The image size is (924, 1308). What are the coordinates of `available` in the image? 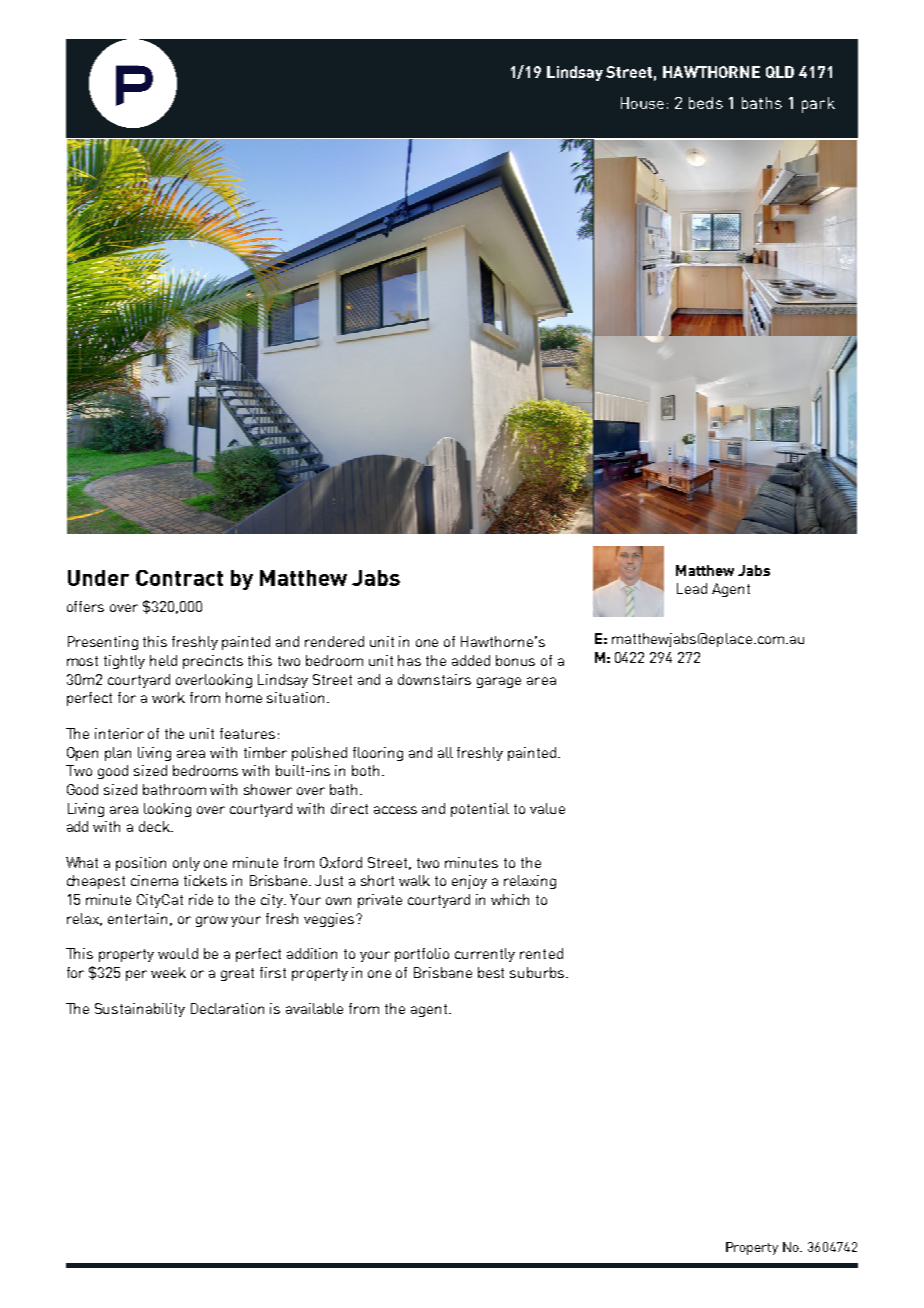 It's located at (314, 1008).
